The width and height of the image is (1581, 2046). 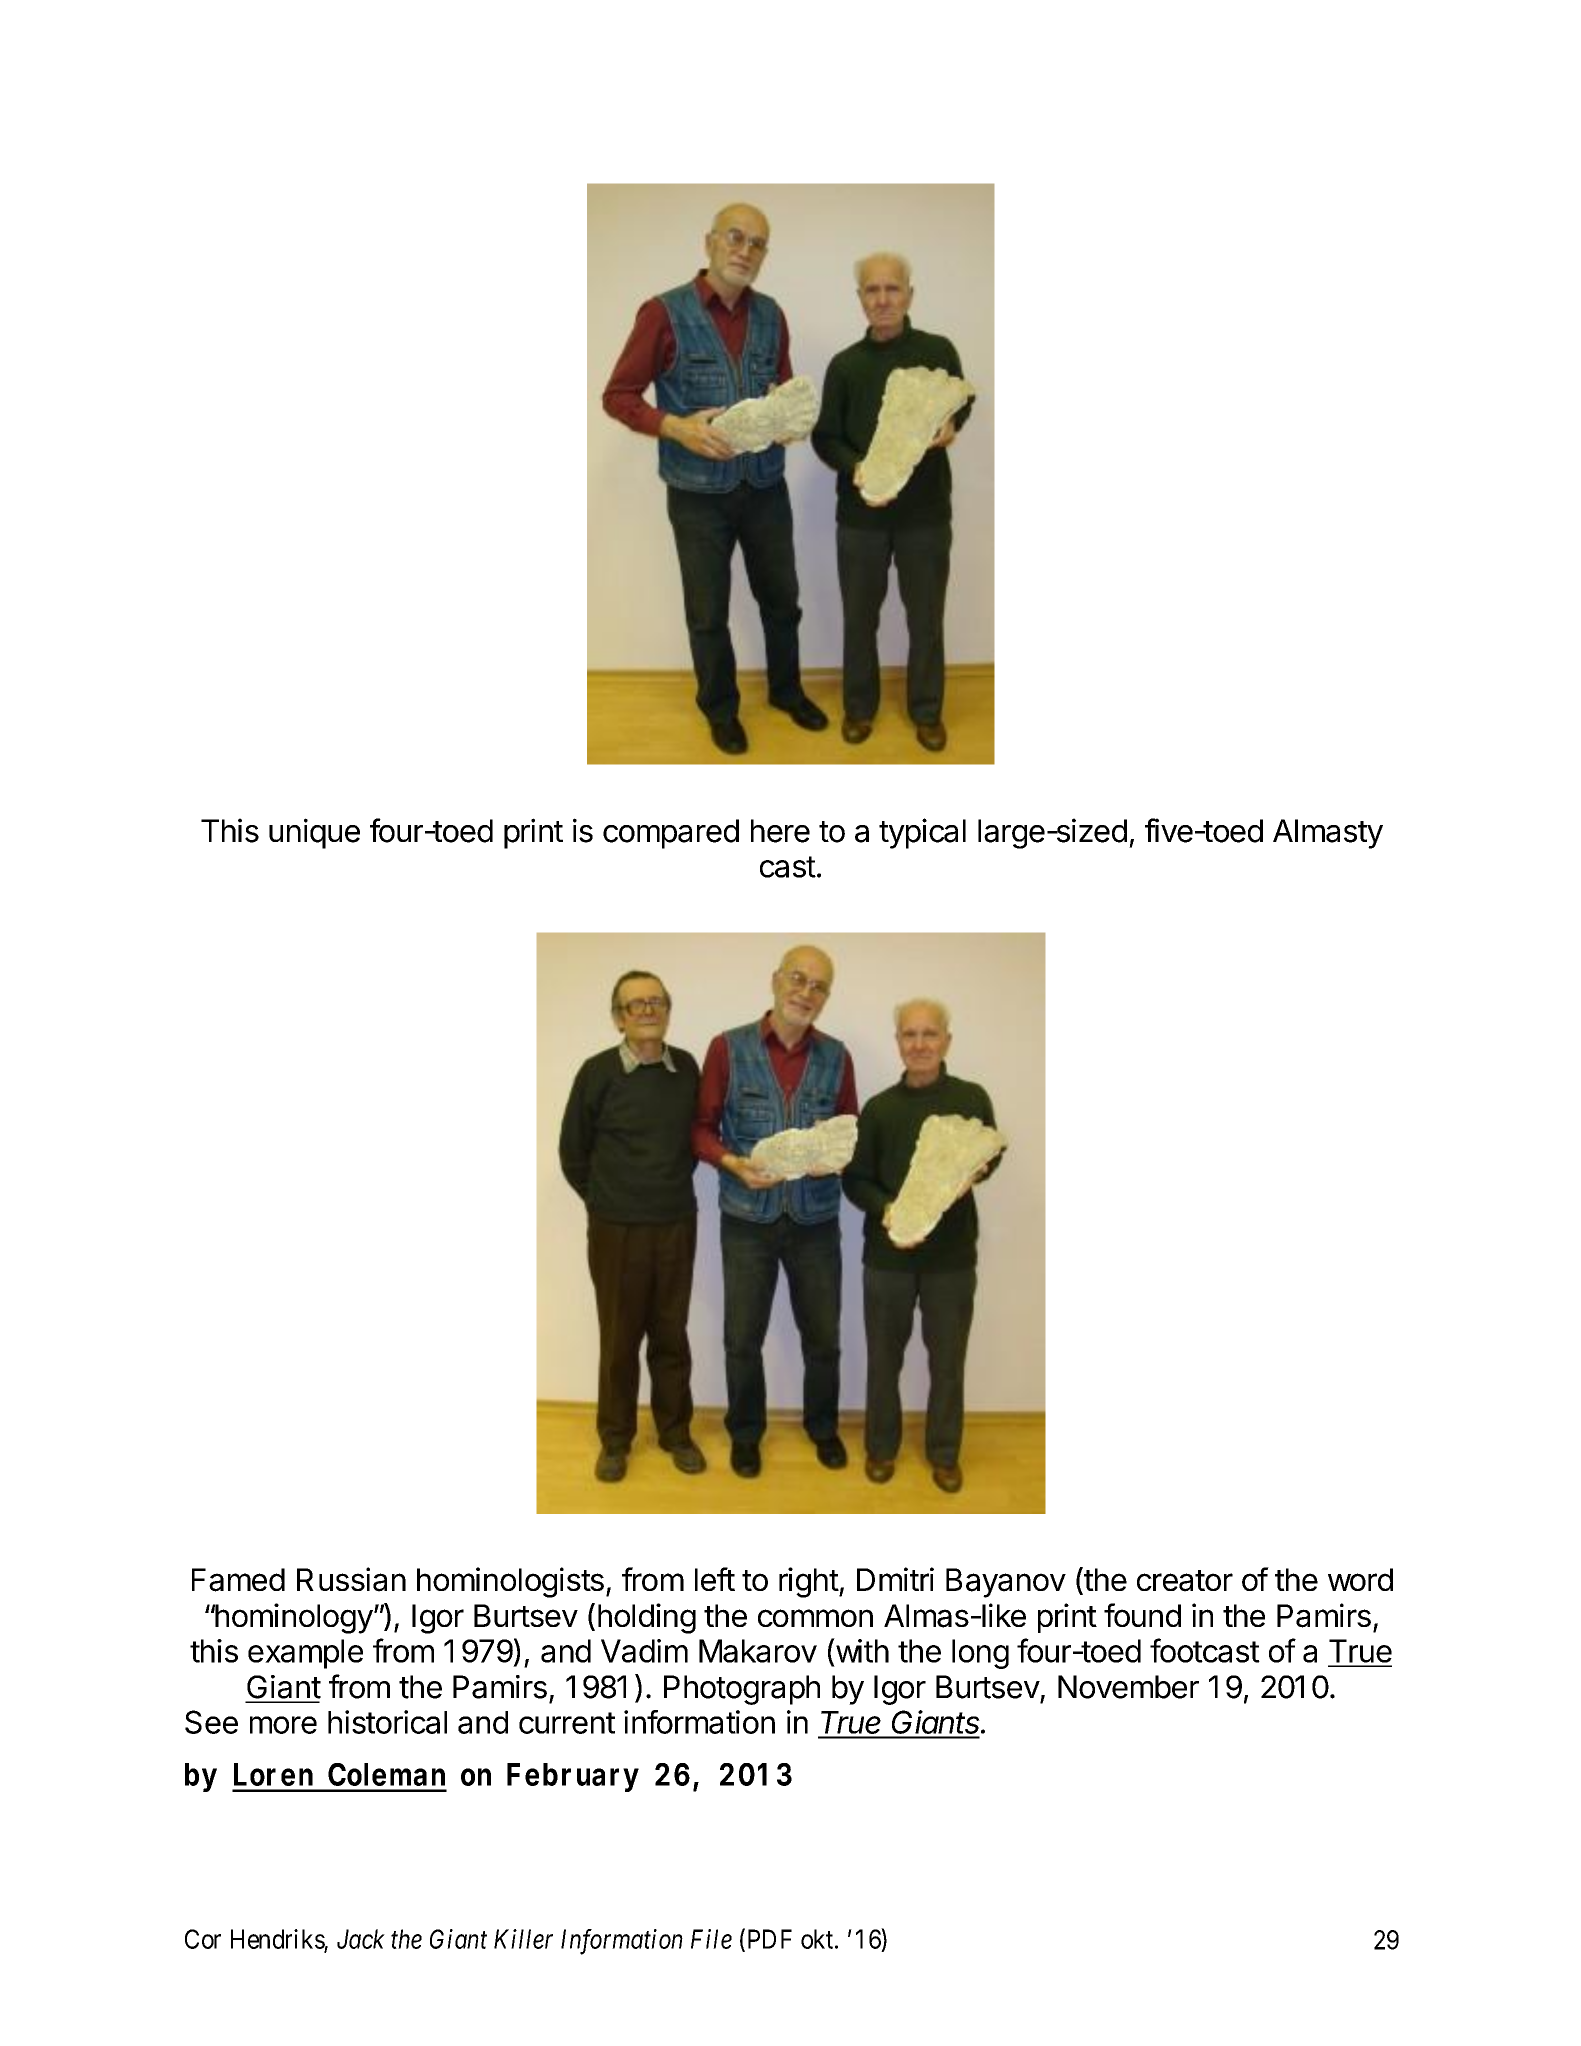 What do you see at coordinates (1185, 1581) in the image?
I see `creator` at bounding box center [1185, 1581].
